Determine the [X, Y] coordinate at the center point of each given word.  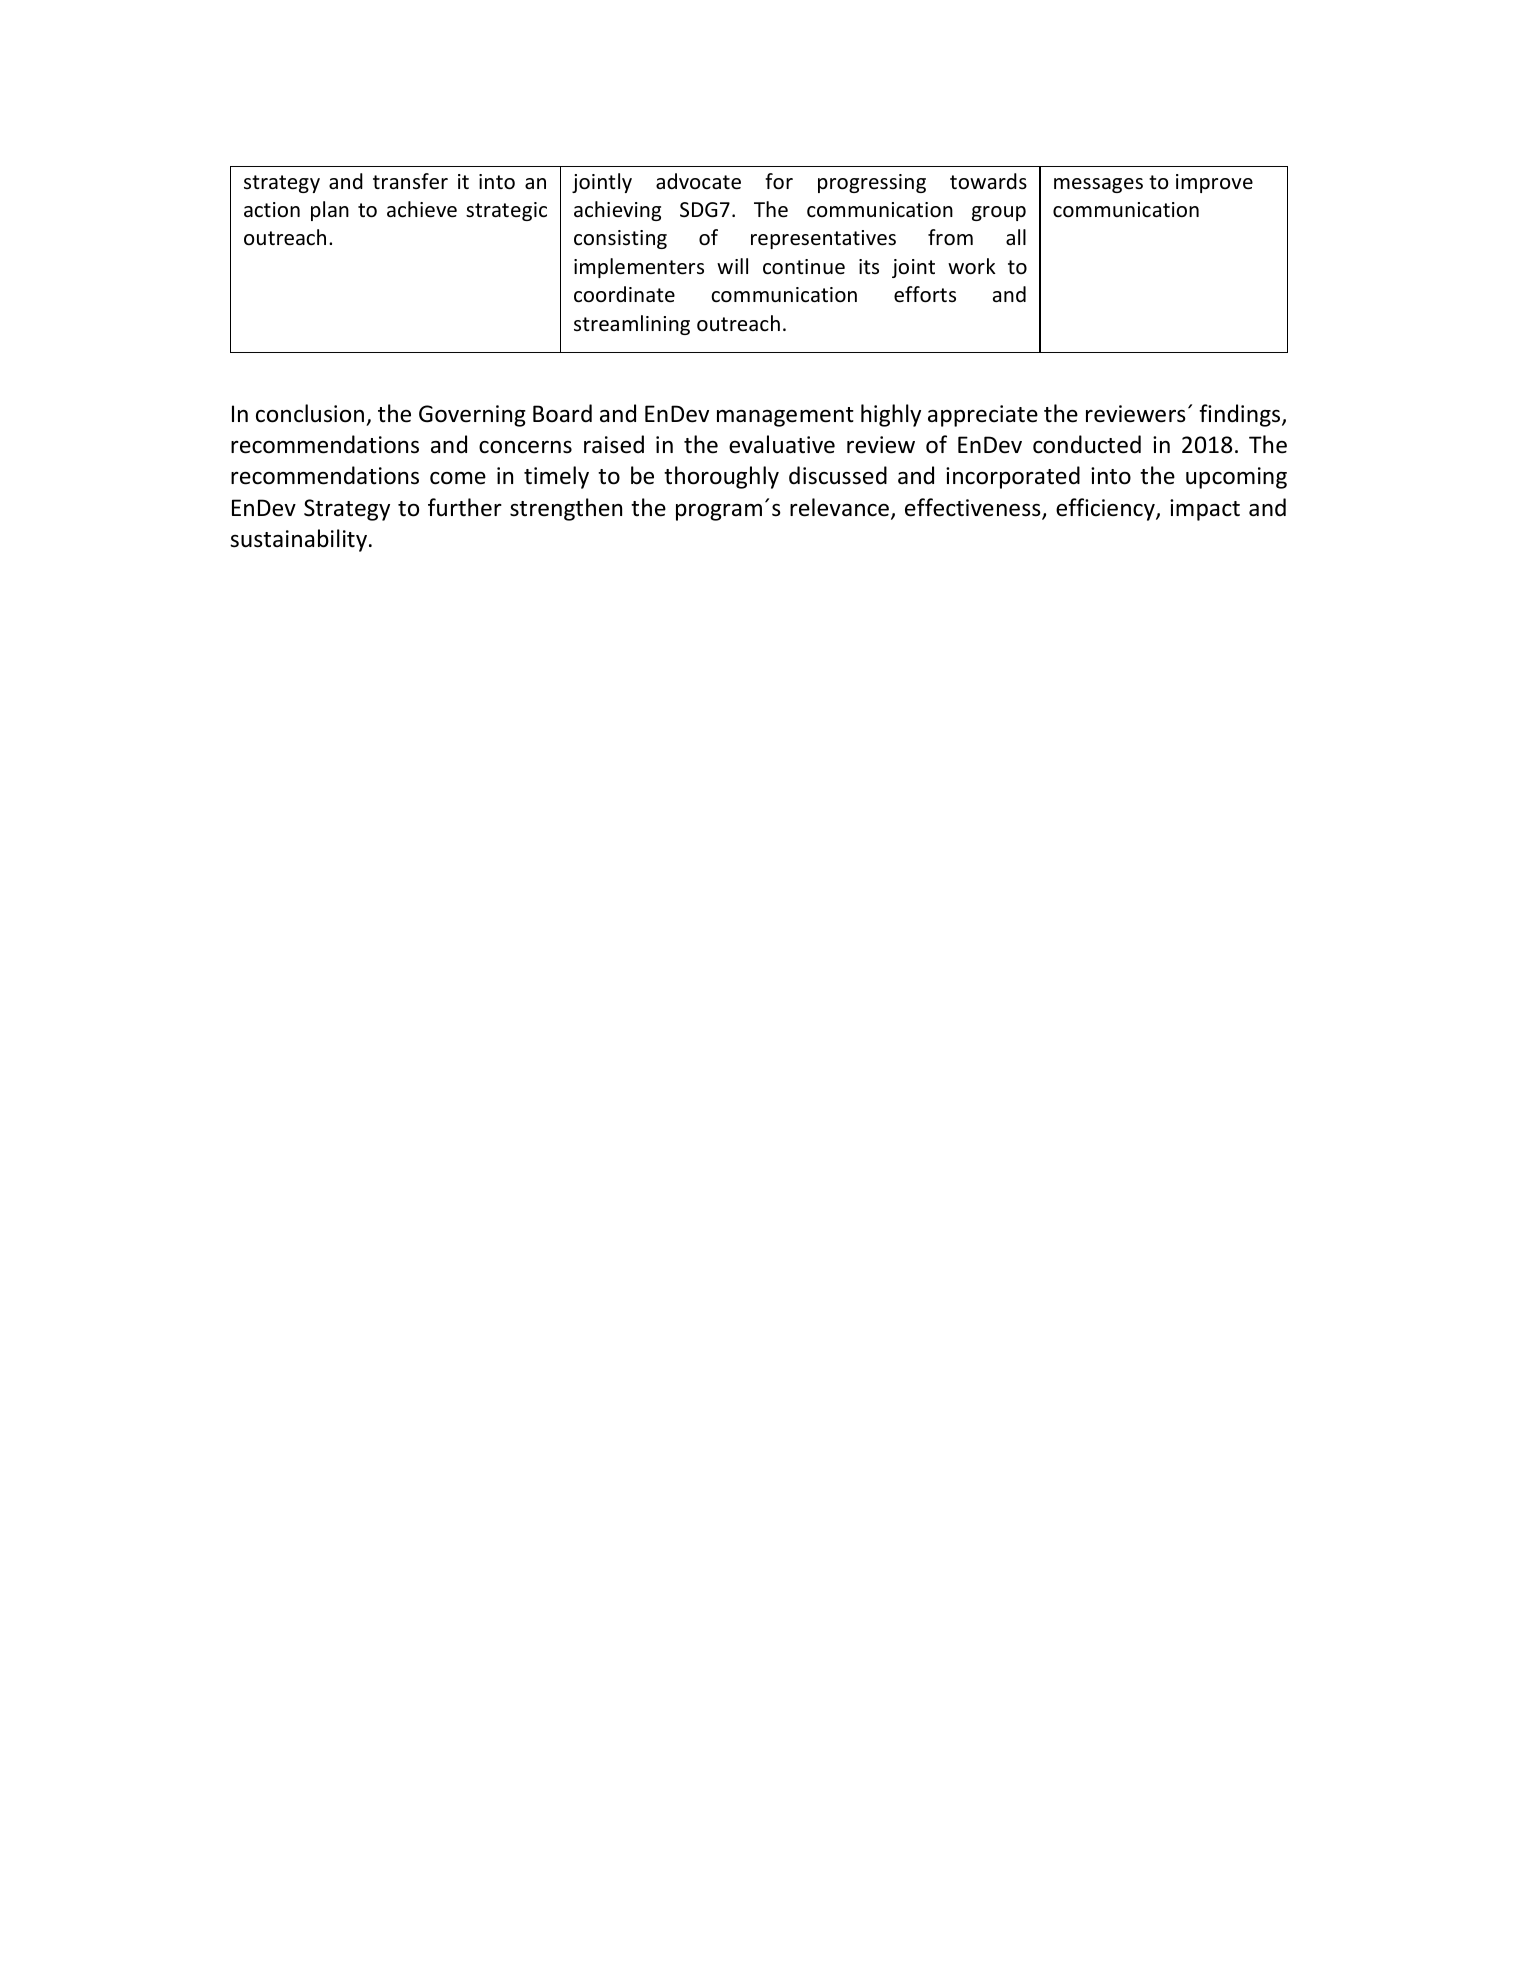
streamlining [632, 325]
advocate [698, 181]
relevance [839, 507]
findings [1241, 415]
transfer [410, 181]
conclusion [310, 413]
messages [1098, 185]
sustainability [300, 540]
